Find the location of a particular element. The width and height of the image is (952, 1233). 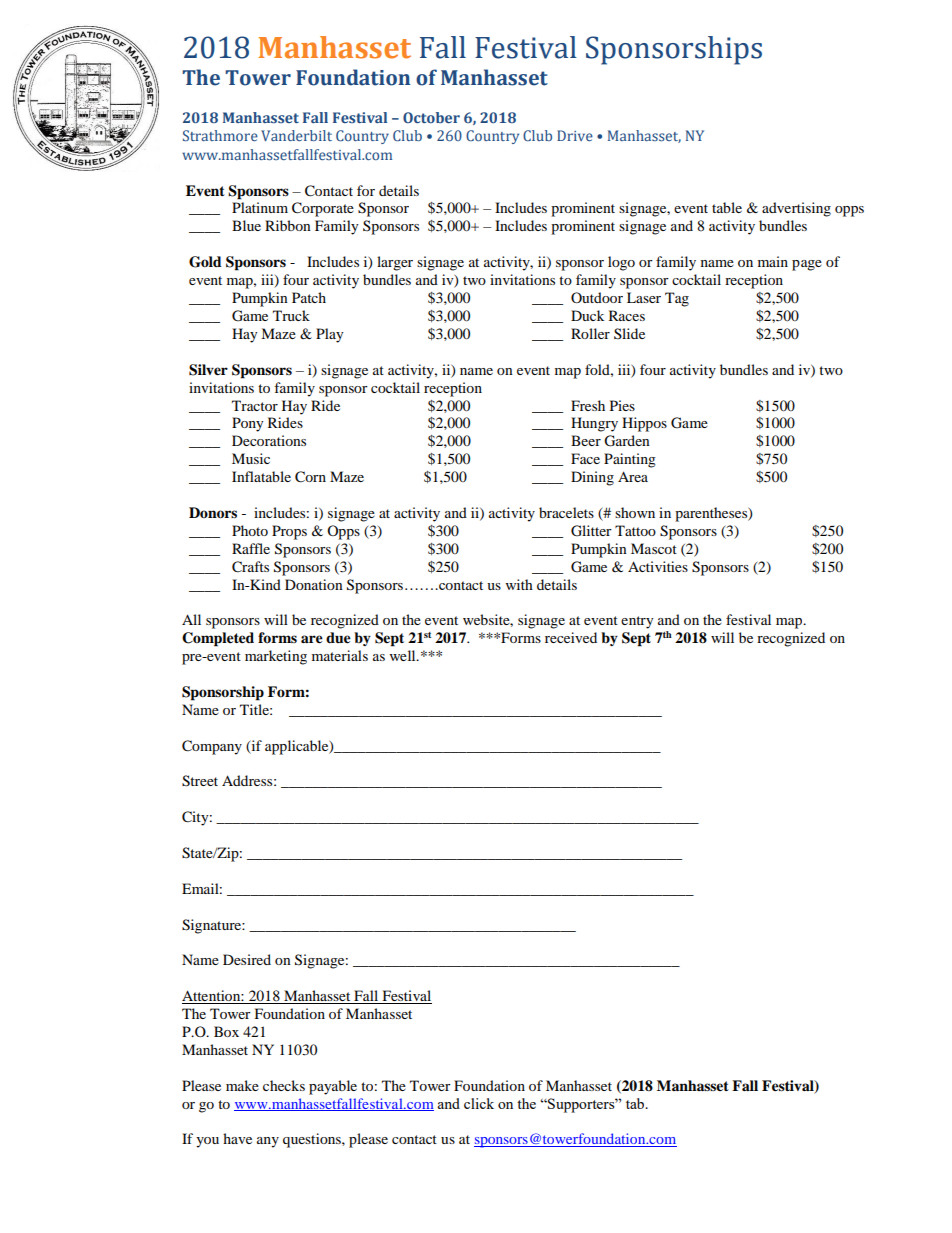

click is located at coordinates (479, 1103).
